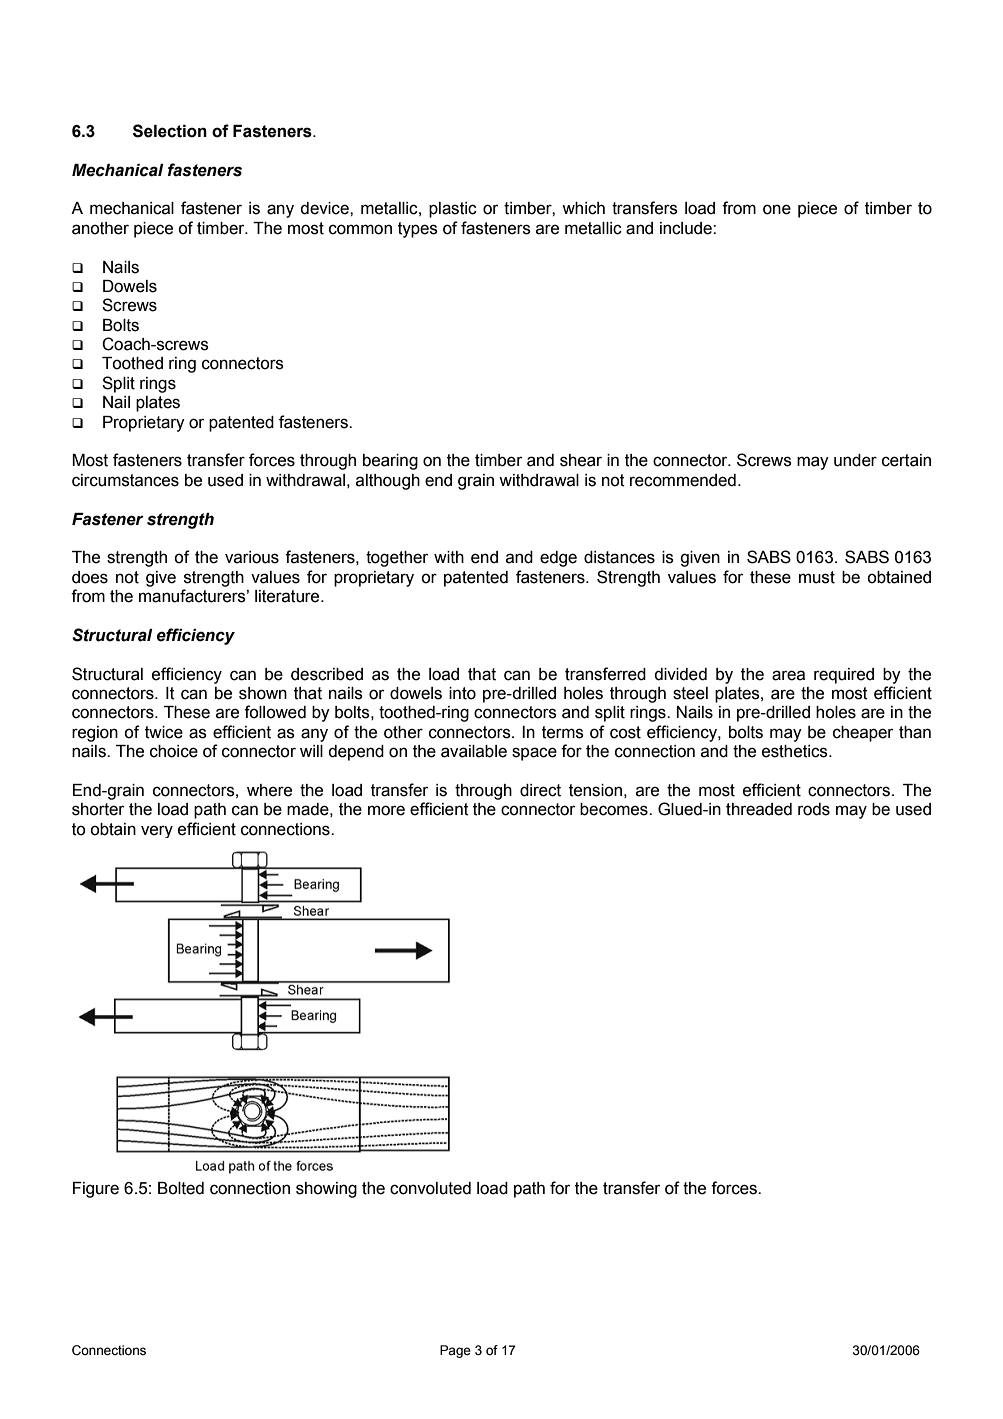 This image has width=1003, height=1419. What do you see at coordinates (777, 209) in the image?
I see `one` at bounding box center [777, 209].
